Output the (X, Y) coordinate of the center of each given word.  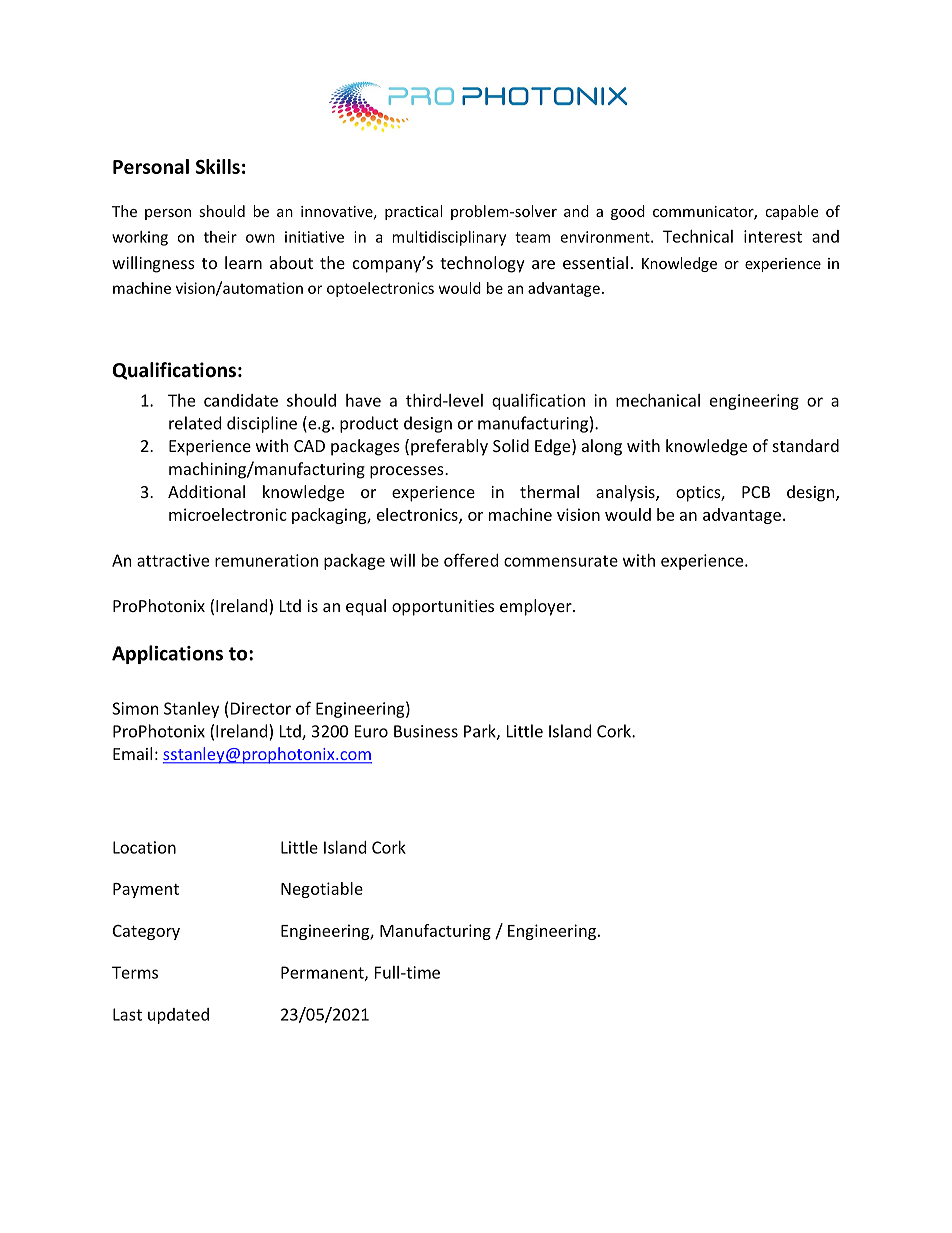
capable (791, 212)
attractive (173, 560)
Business (426, 731)
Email (132, 753)
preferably (449, 447)
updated (178, 1016)
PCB (756, 492)
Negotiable (322, 890)
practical (413, 212)
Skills (218, 166)
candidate (241, 400)
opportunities (443, 608)
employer (537, 607)
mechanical (658, 400)
